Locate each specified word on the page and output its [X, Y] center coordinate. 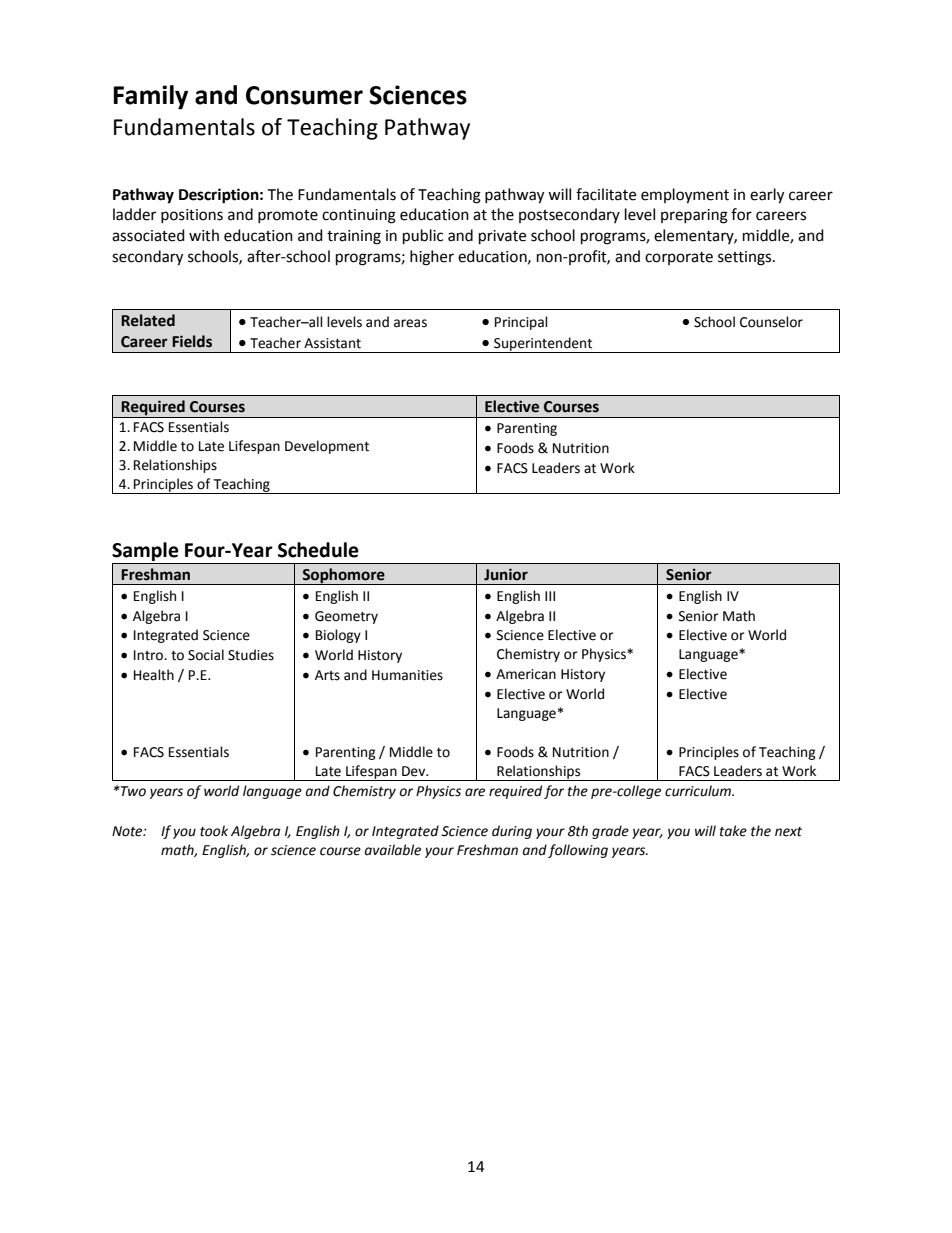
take [733, 831]
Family [150, 97]
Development [327, 447]
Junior [506, 574]
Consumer [304, 95]
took [214, 831]
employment [685, 196]
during [512, 832]
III [550, 596]
